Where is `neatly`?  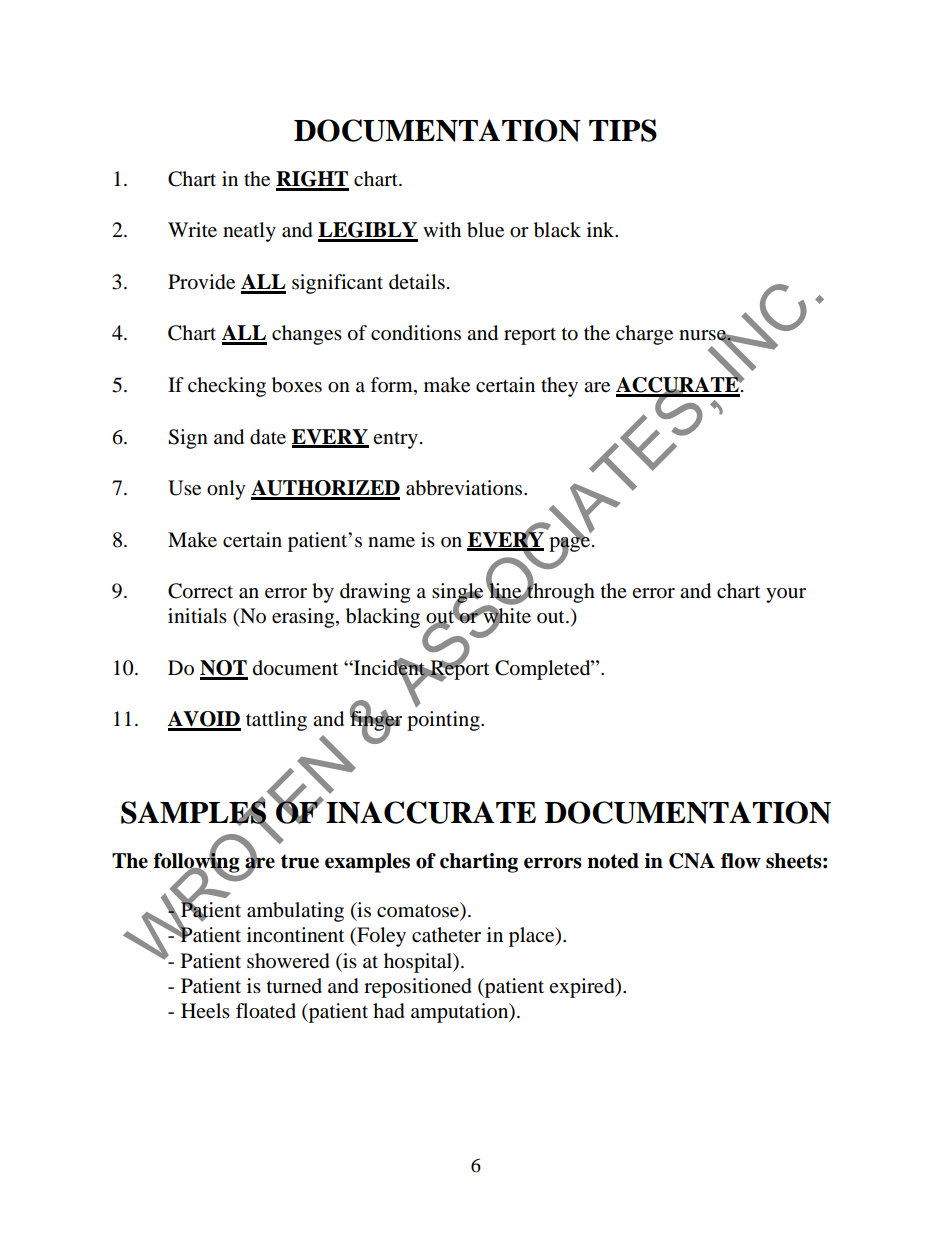 neatly is located at coordinates (249, 232).
